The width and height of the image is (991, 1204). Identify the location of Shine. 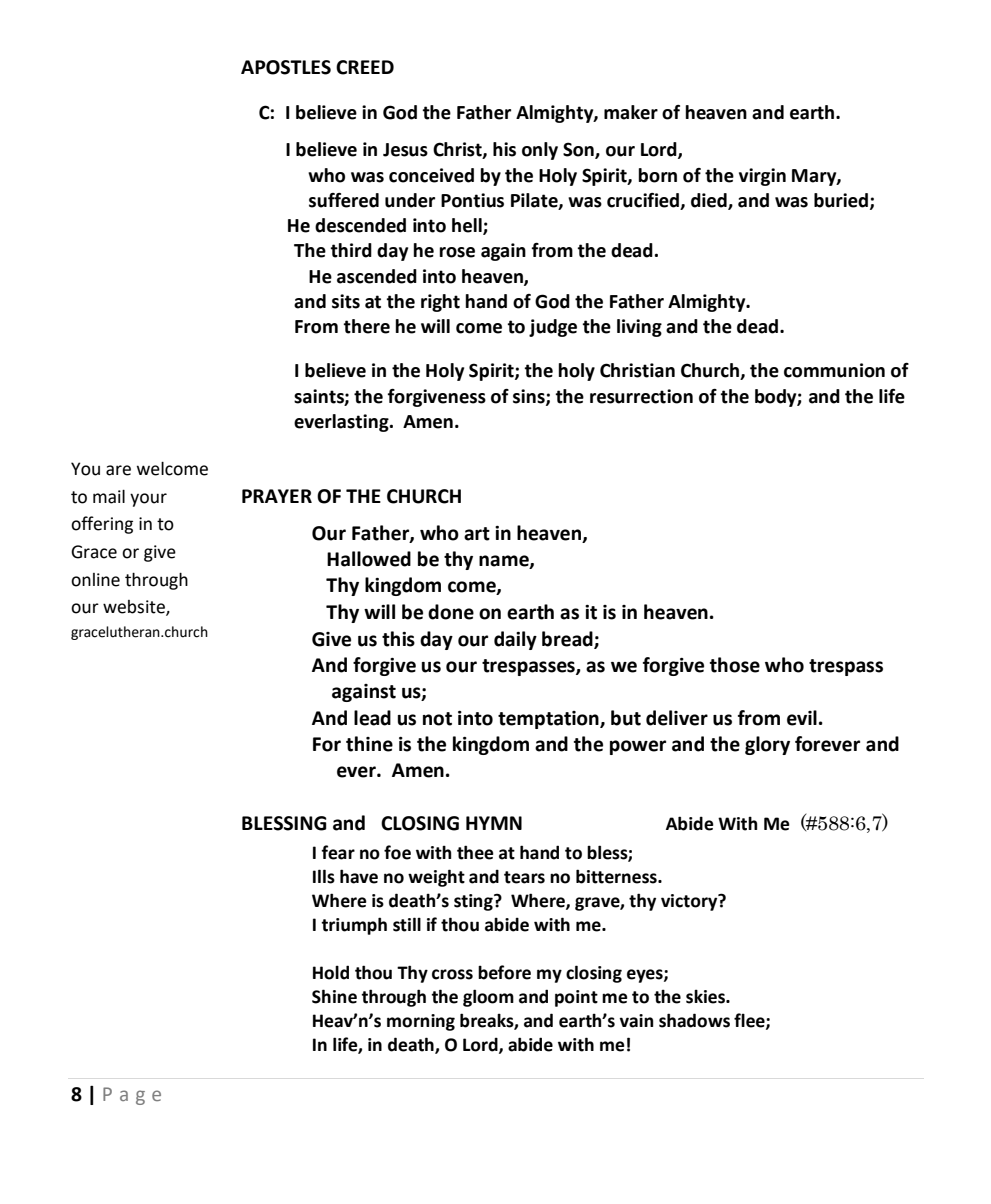
(334, 996).
